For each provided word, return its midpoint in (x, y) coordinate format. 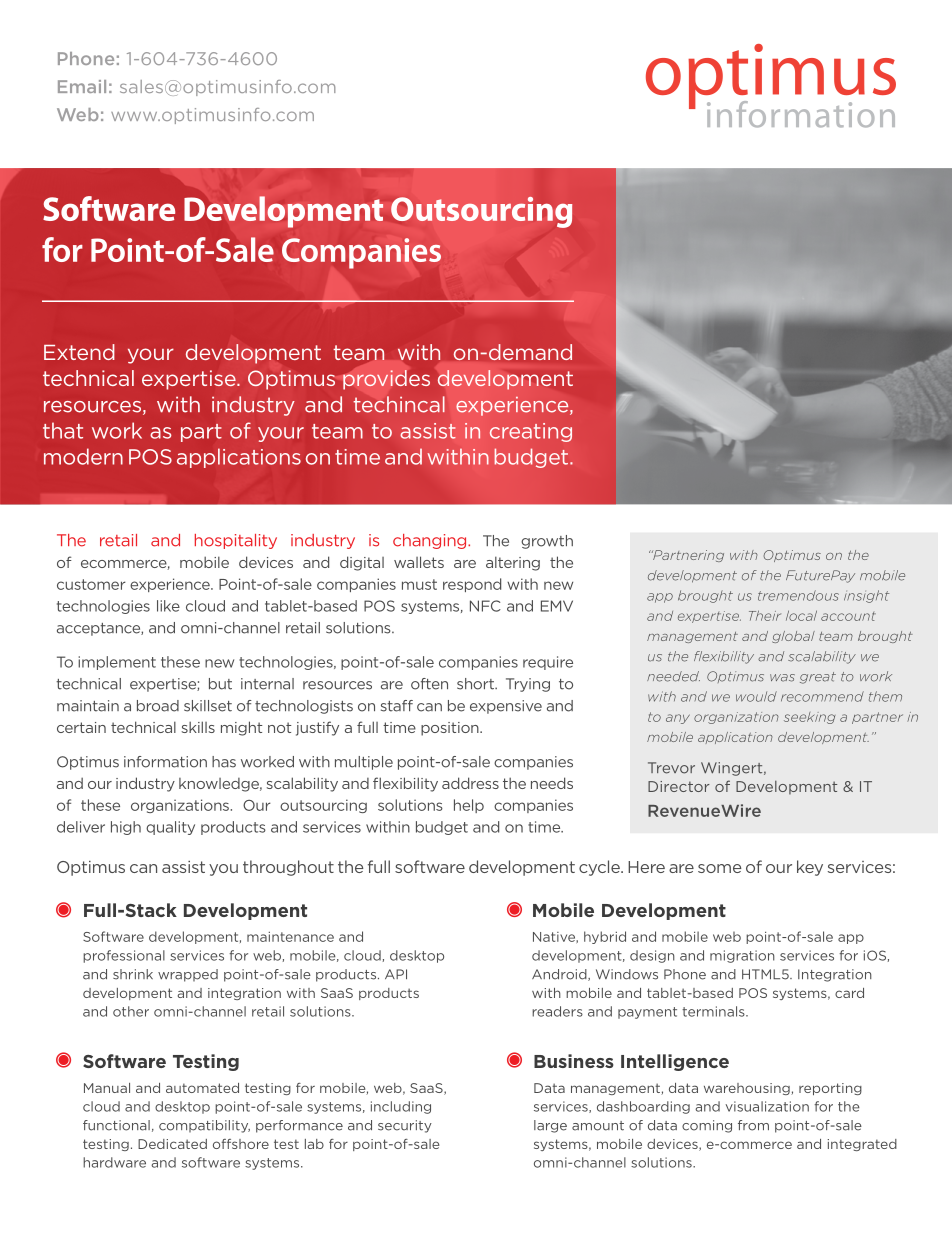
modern (83, 456)
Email (82, 86)
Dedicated (172, 1144)
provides (386, 380)
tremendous (798, 595)
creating (531, 432)
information (165, 762)
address (470, 783)
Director (679, 786)
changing (431, 541)
